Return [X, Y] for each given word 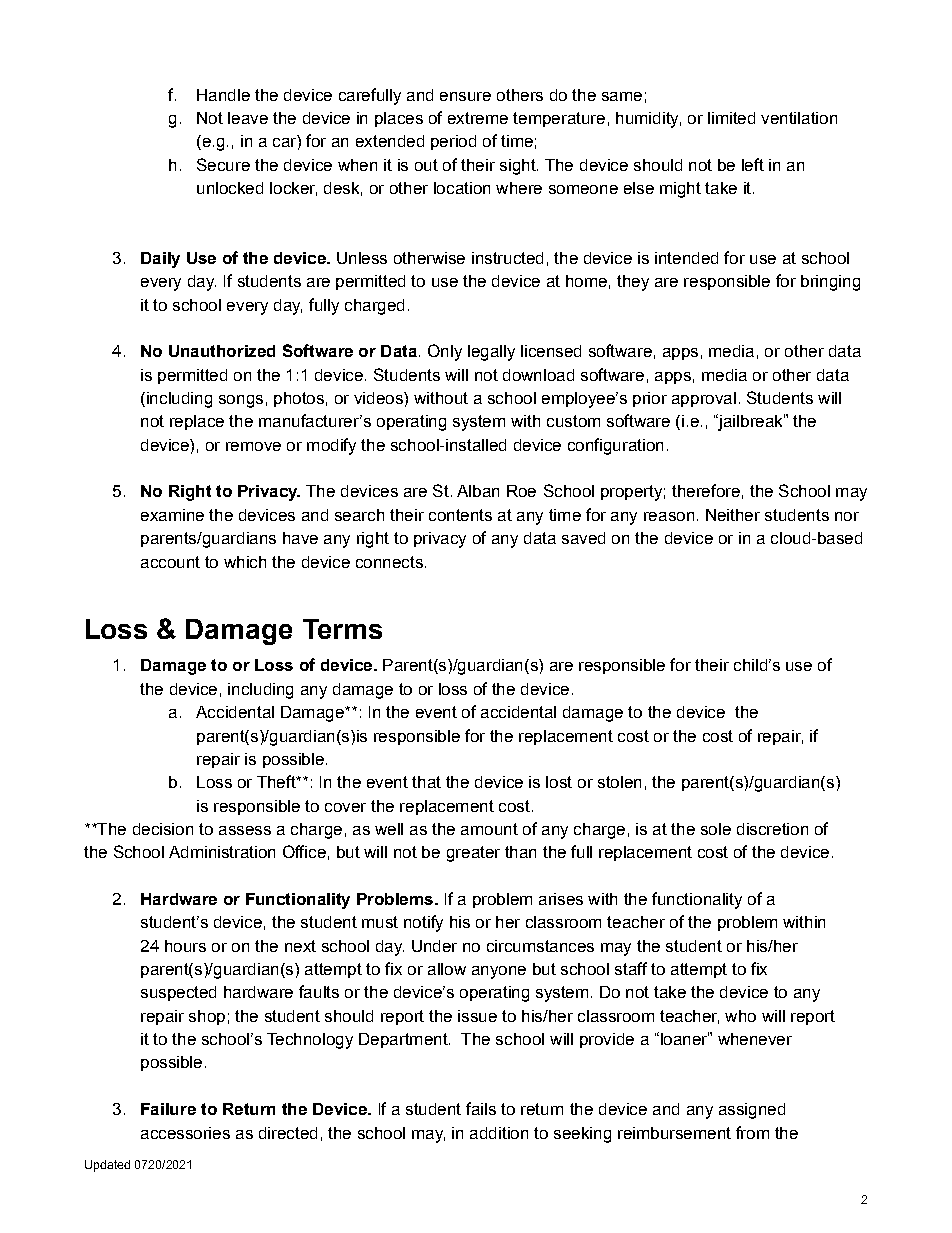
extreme [478, 118]
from [752, 1132]
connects [389, 562]
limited [731, 118]
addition [499, 1133]
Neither [733, 515]
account [170, 562]
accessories [185, 1133]
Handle [223, 95]
